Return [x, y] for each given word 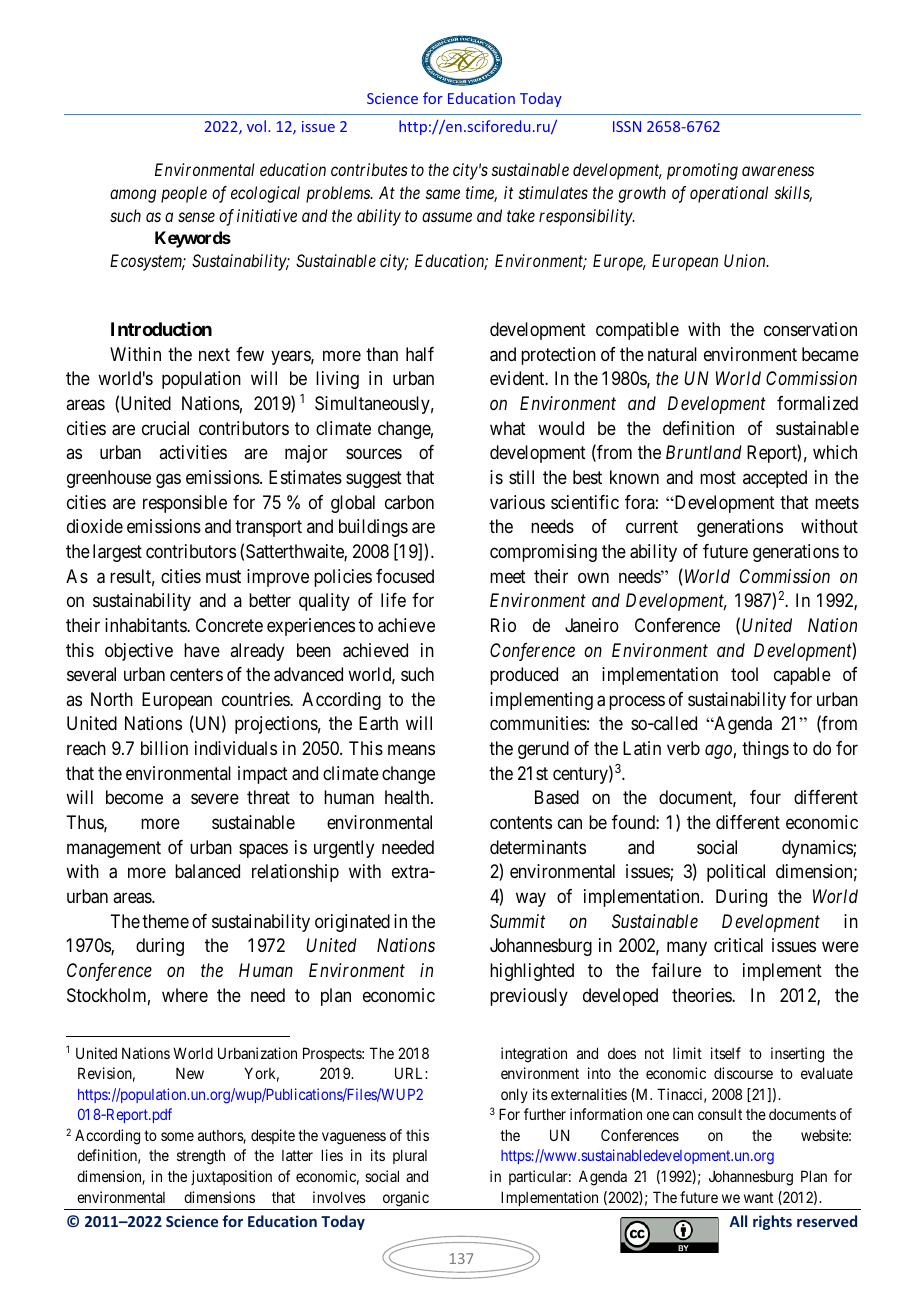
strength [201, 1157]
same [443, 194]
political [736, 873]
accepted [775, 479]
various [517, 502]
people [184, 194]
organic [406, 1199]
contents [521, 822]
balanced [207, 871]
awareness [778, 171]
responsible [185, 504]
